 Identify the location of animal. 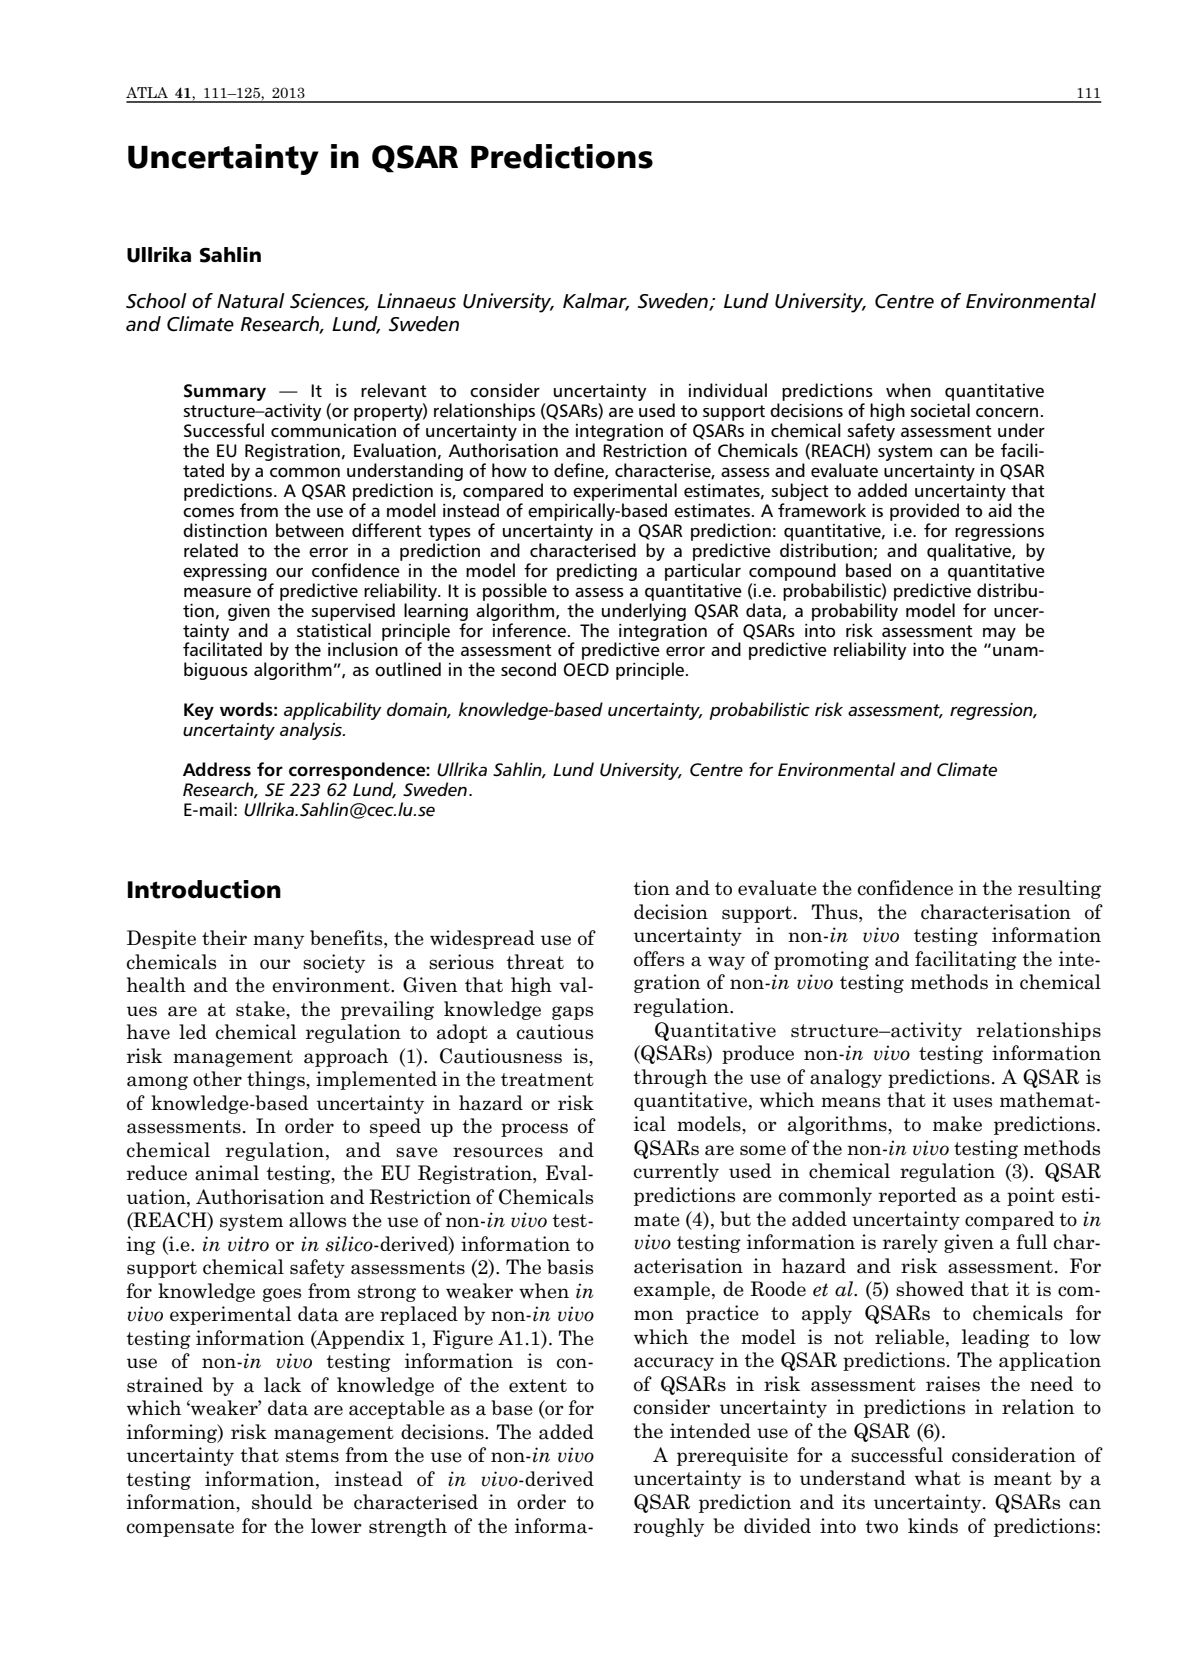
(227, 1173).
